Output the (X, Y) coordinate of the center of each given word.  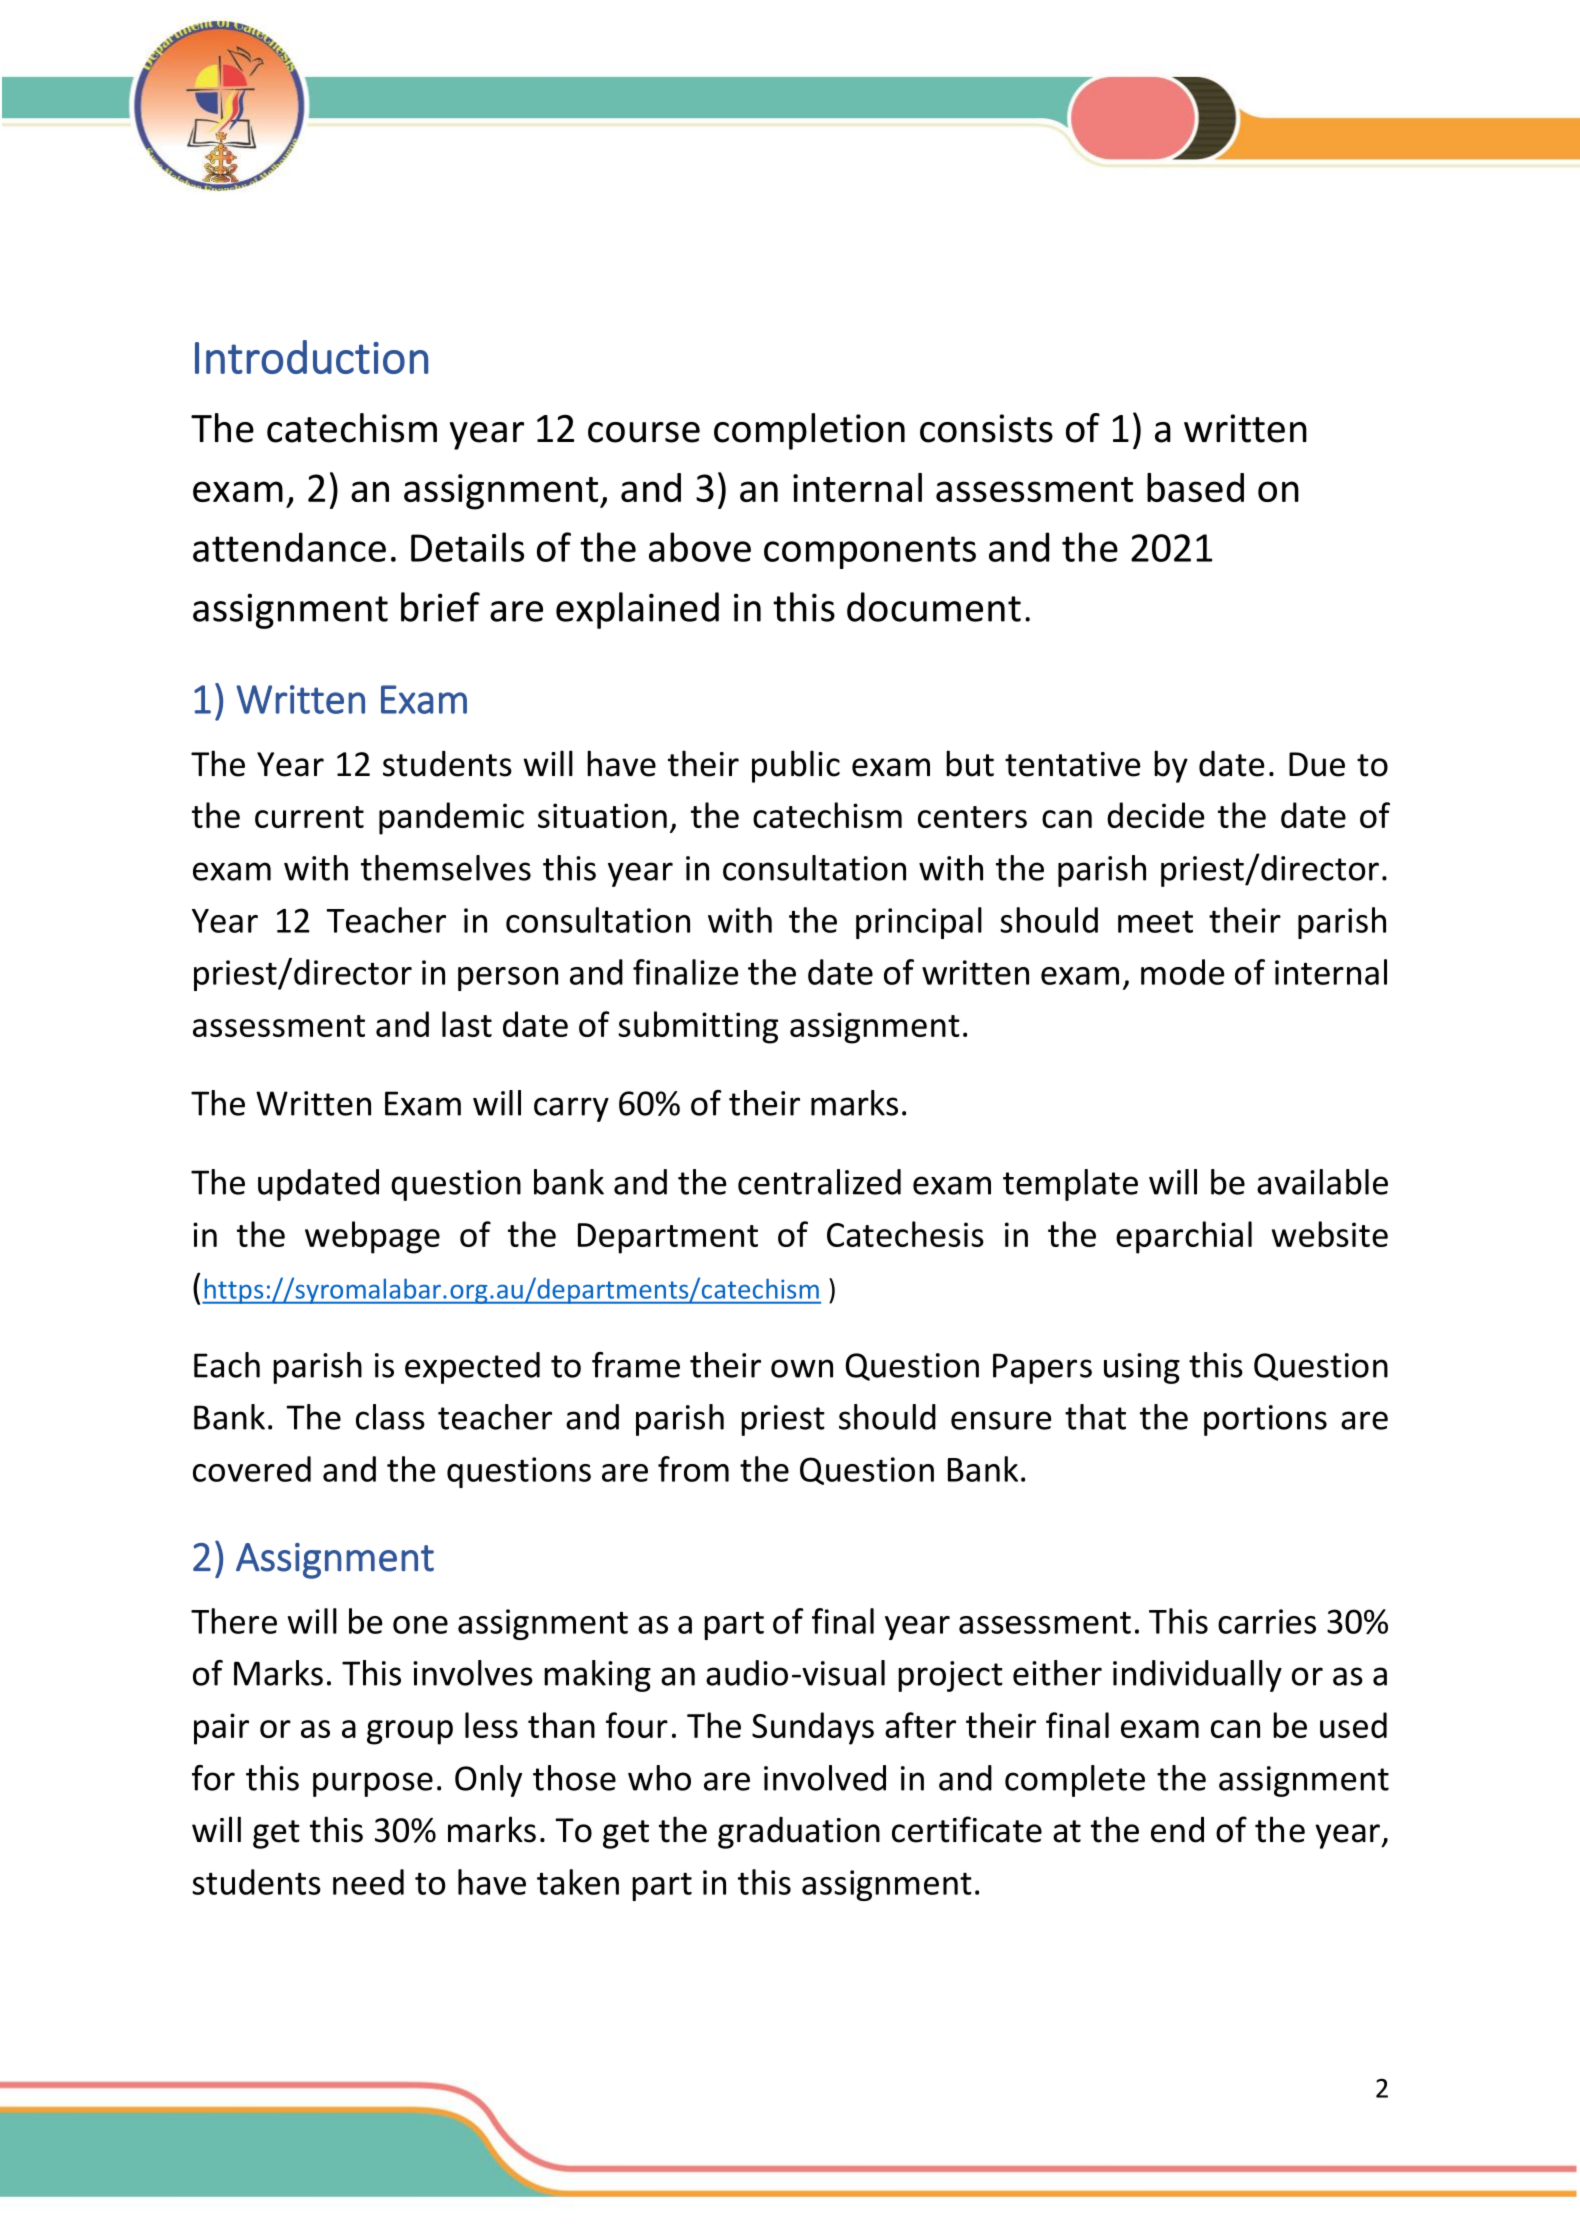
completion (809, 431)
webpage (372, 1237)
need (368, 1882)
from (693, 1469)
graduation (799, 1833)
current (309, 817)
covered (252, 1469)
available (1322, 1182)
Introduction (311, 357)
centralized (819, 1182)
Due (1317, 764)
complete (1075, 1781)
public (796, 766)
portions (1265, 1420)
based (1195, 487)
